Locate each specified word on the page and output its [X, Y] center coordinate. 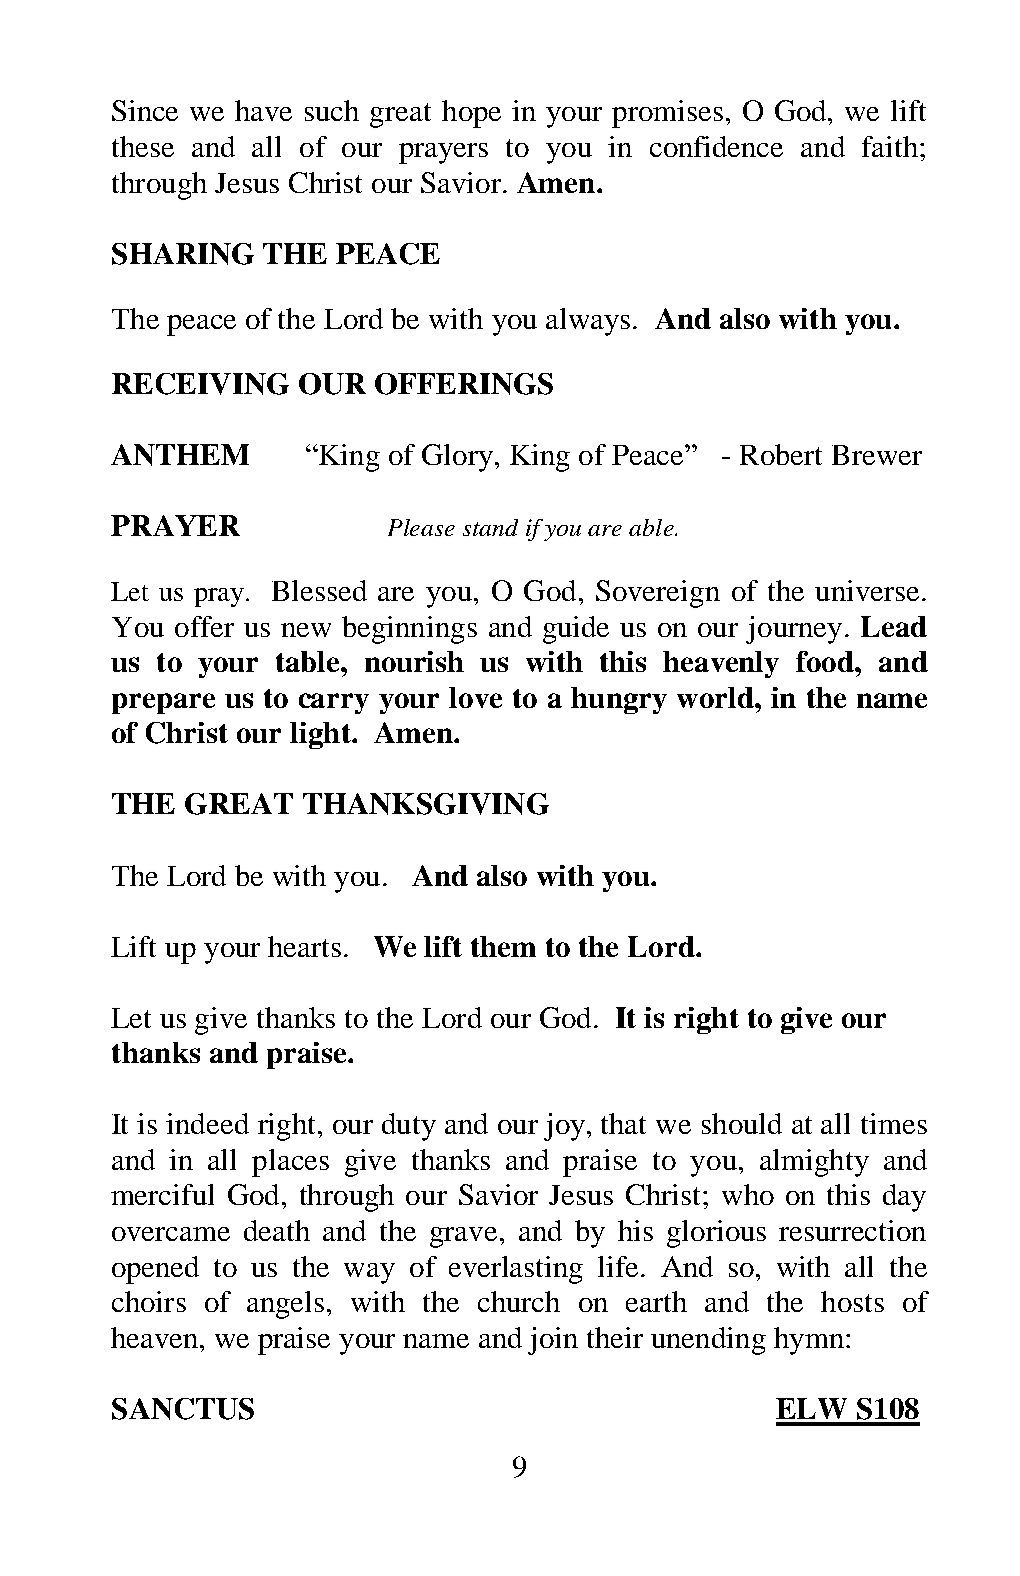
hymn [809, 1341]
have [263, 110]
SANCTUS [183, 1409]
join [553, 1341]
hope [471, 114]
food [826, 661]
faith [890, 146]
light [321, 735]
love [475, 697]
